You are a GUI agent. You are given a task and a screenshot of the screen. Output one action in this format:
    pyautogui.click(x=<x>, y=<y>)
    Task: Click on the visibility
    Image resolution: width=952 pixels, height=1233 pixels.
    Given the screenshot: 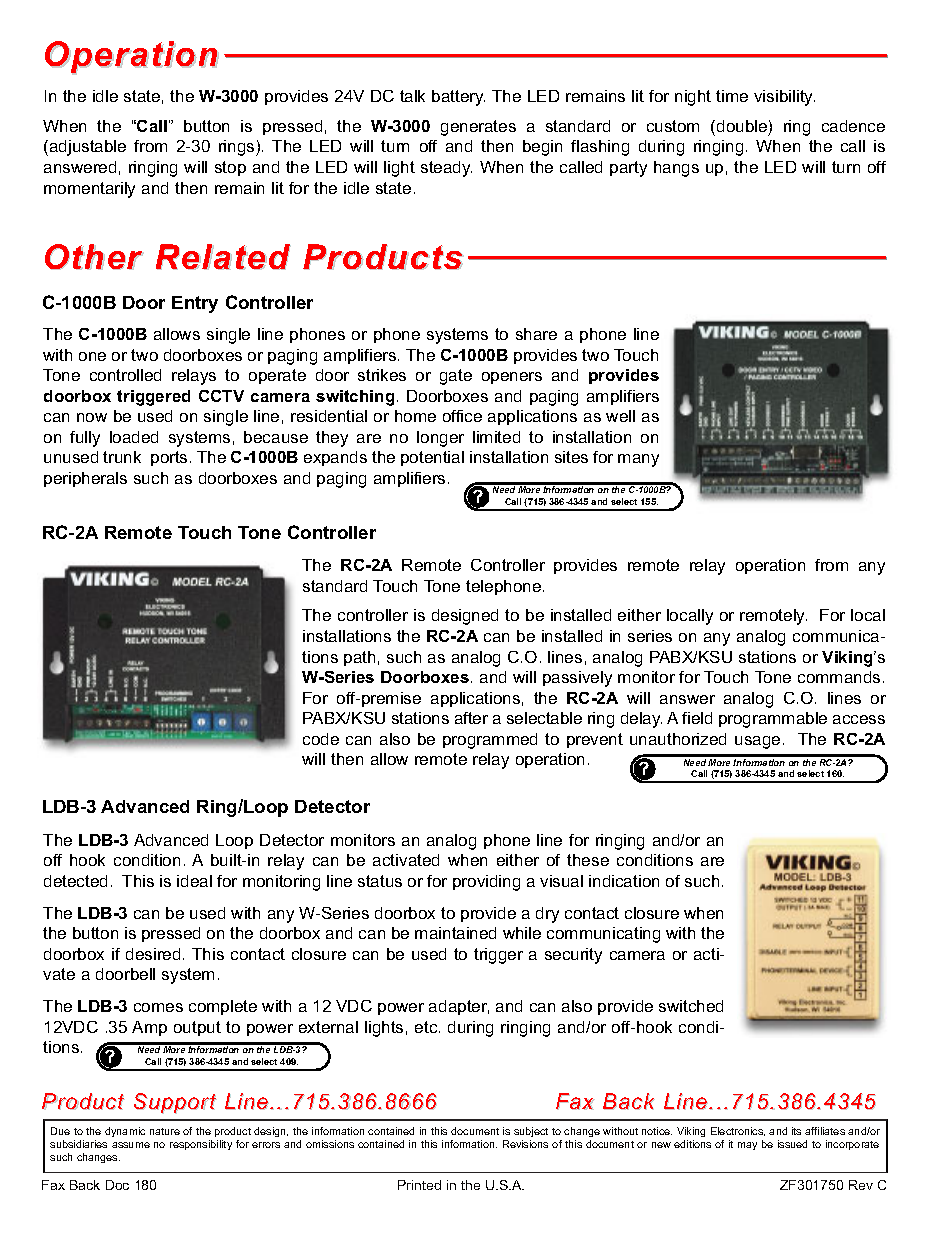 What is the action you would take?
    pyautogui.click(x=784, y=98)
